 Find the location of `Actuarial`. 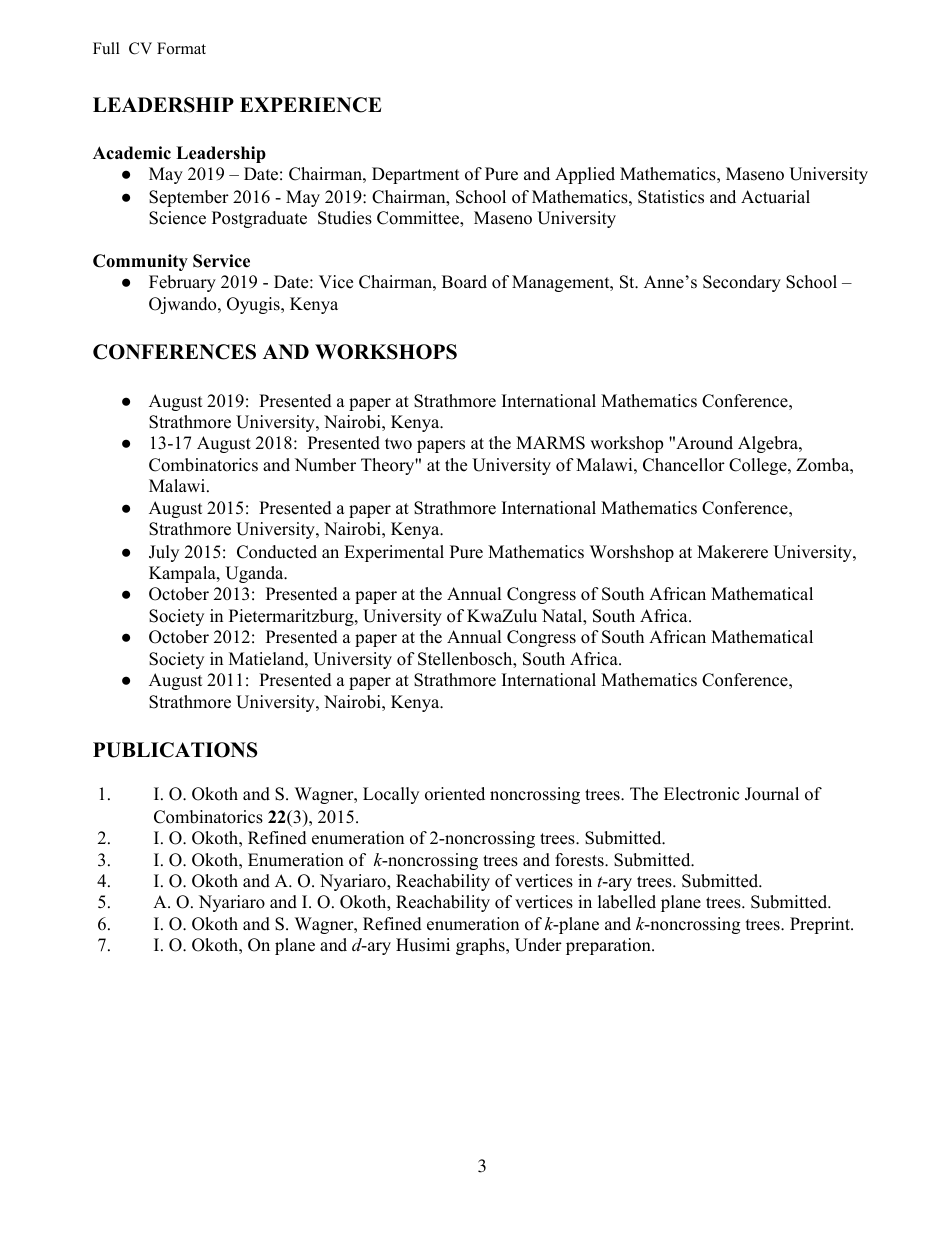

Actuarial is located at coordinates (775, 197).
